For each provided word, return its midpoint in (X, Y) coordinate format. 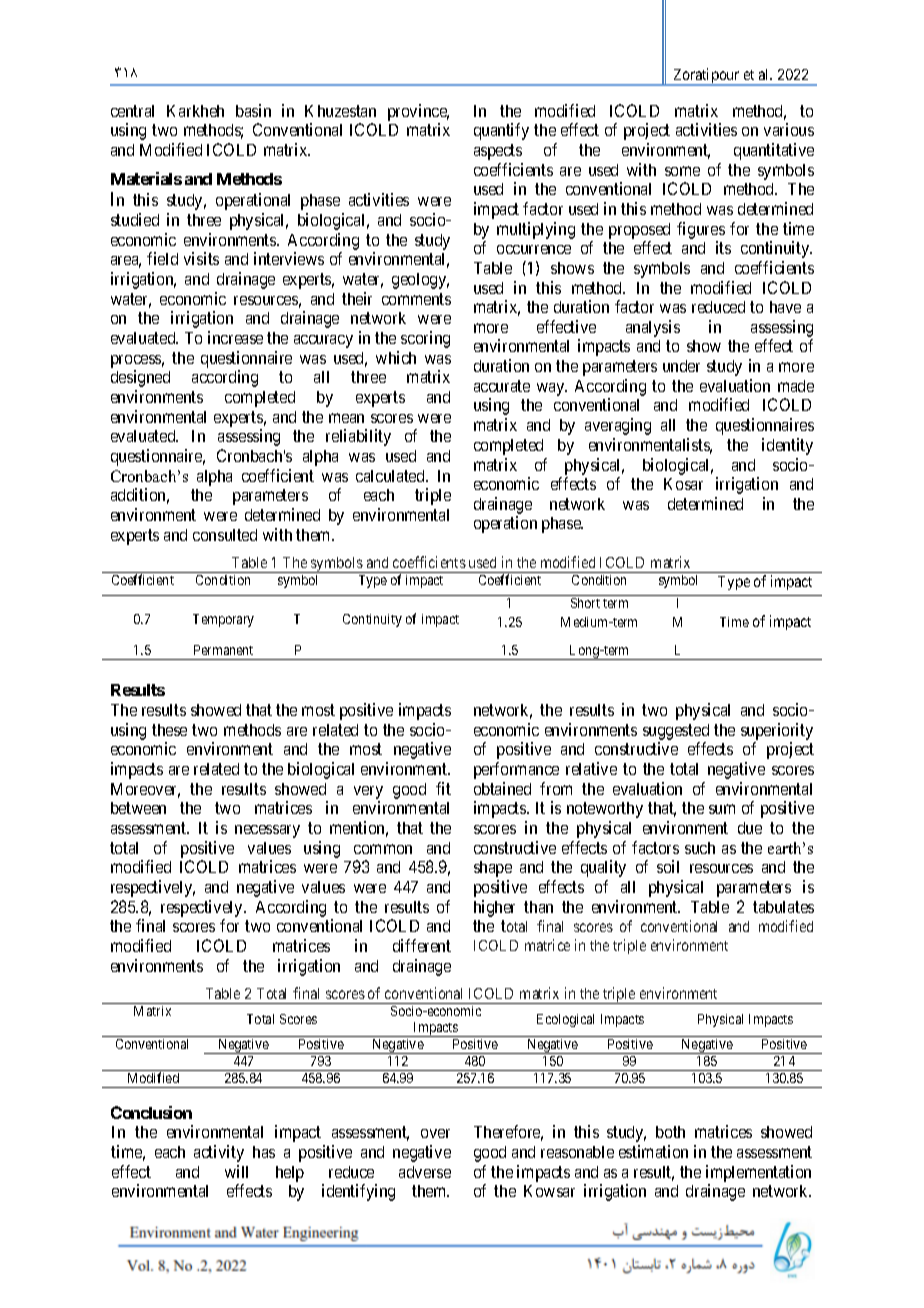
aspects (498, 152)
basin (253, 110)
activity (219, 1153)
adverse (425, 1172)
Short (585, 603)
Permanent (223, 650)
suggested (676, 733)
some (682, 171)
